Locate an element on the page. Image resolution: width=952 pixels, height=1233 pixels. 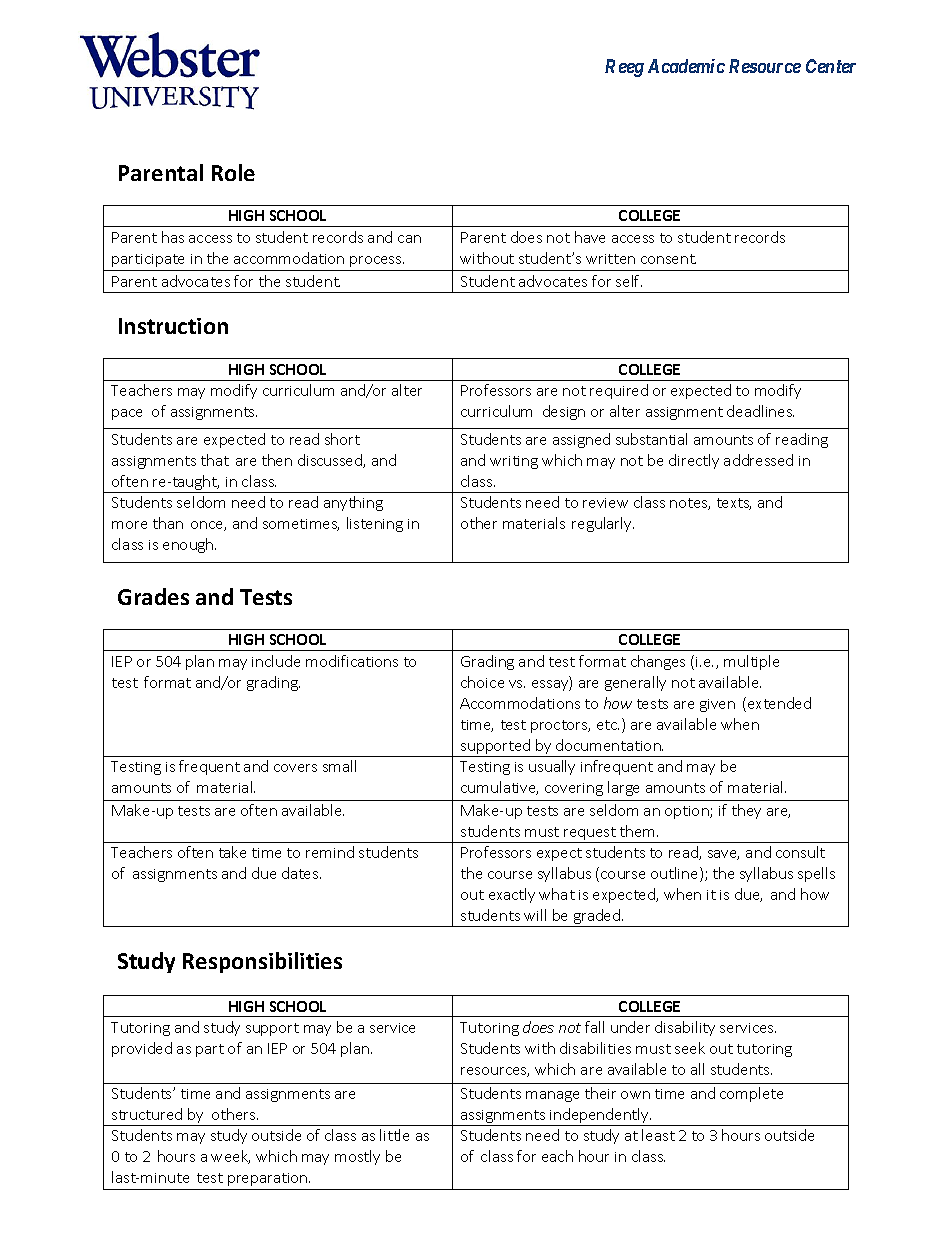
can is located at coordinates (409, 239).
